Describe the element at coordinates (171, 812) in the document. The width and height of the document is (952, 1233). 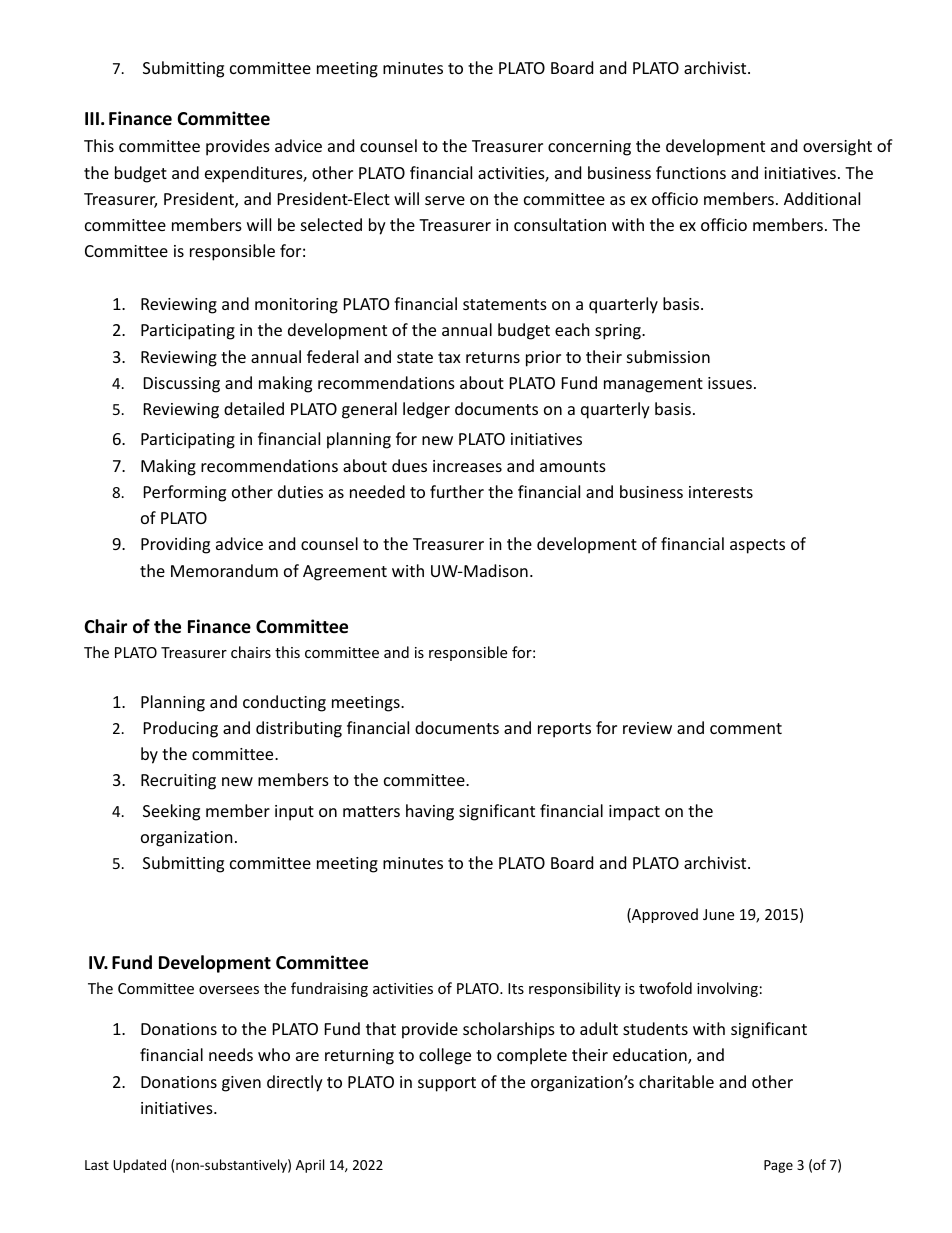
I see `Seeking` at that location.
